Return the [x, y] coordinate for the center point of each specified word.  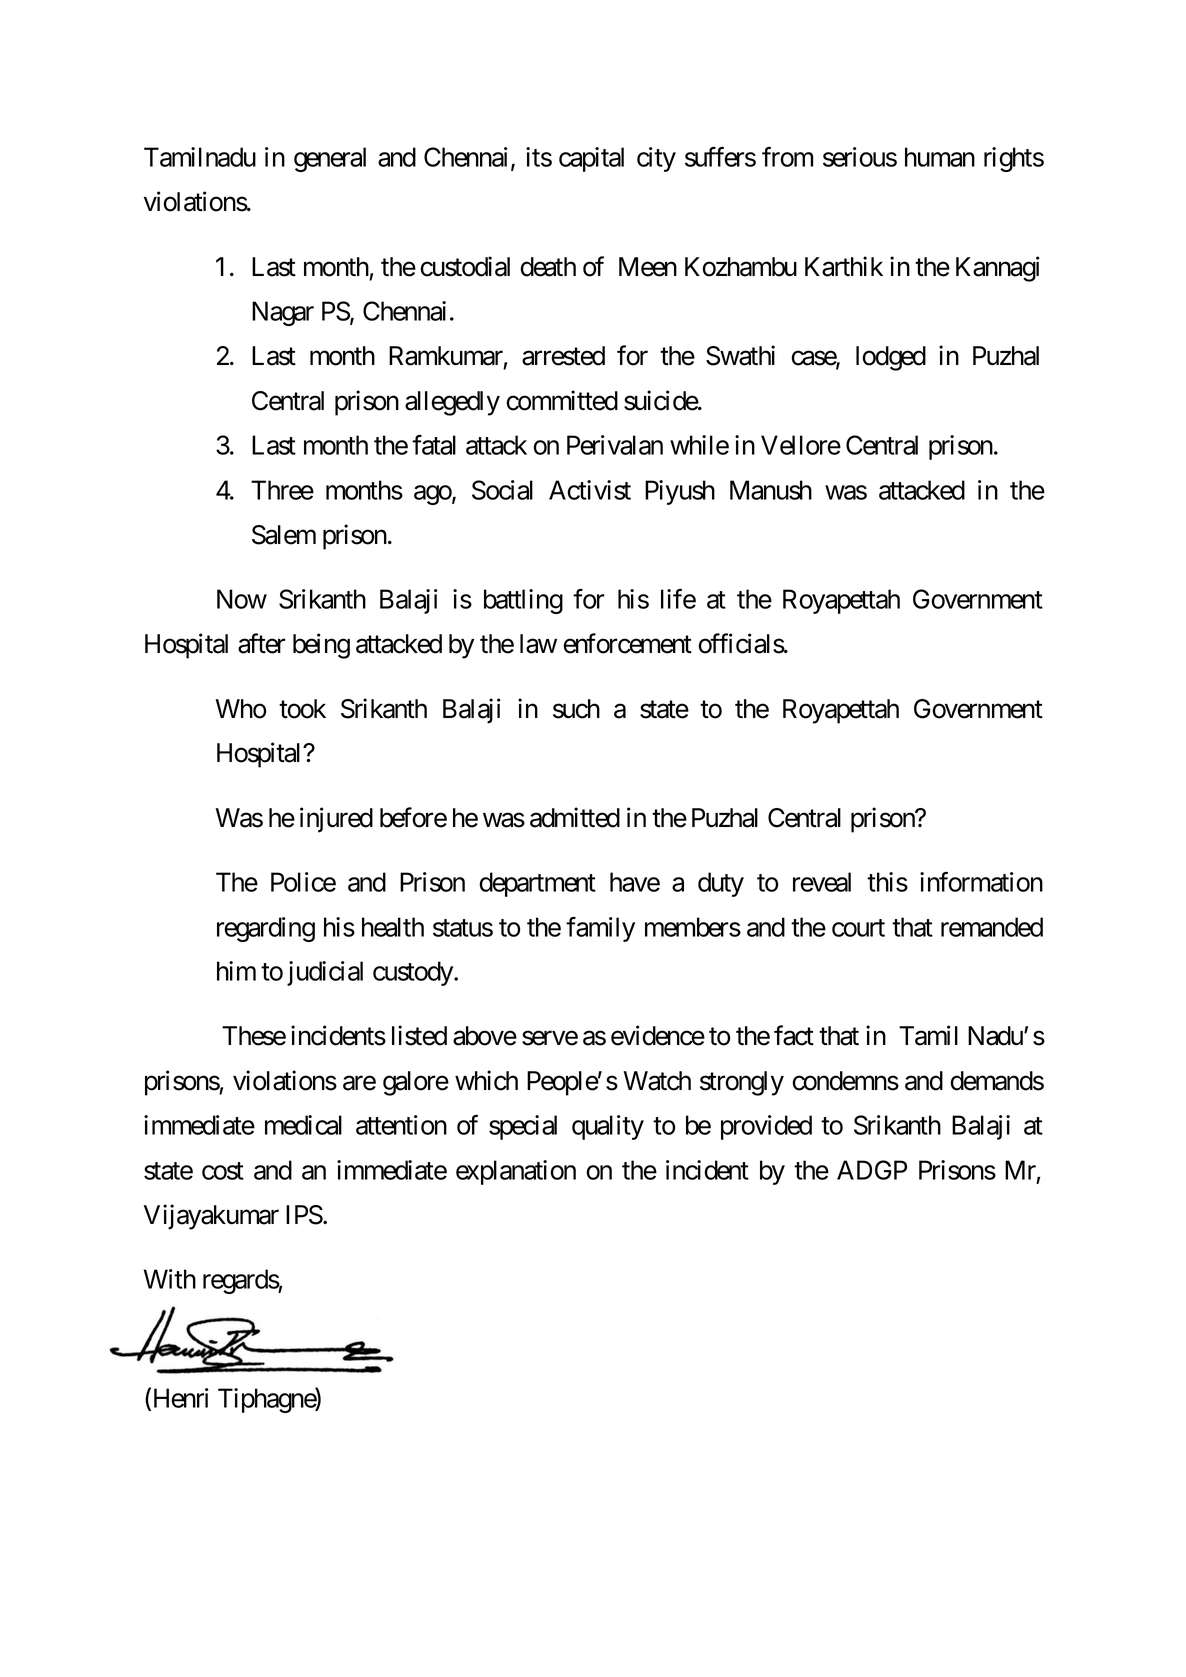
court [858, 928]
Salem [284, 535]
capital [591, 159]
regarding [266, 929]
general [330, 159]
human [940, 157]
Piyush [680, 492]
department [537, 884]
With [170, 1279]
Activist [590, 490]
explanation [516, 1172]
